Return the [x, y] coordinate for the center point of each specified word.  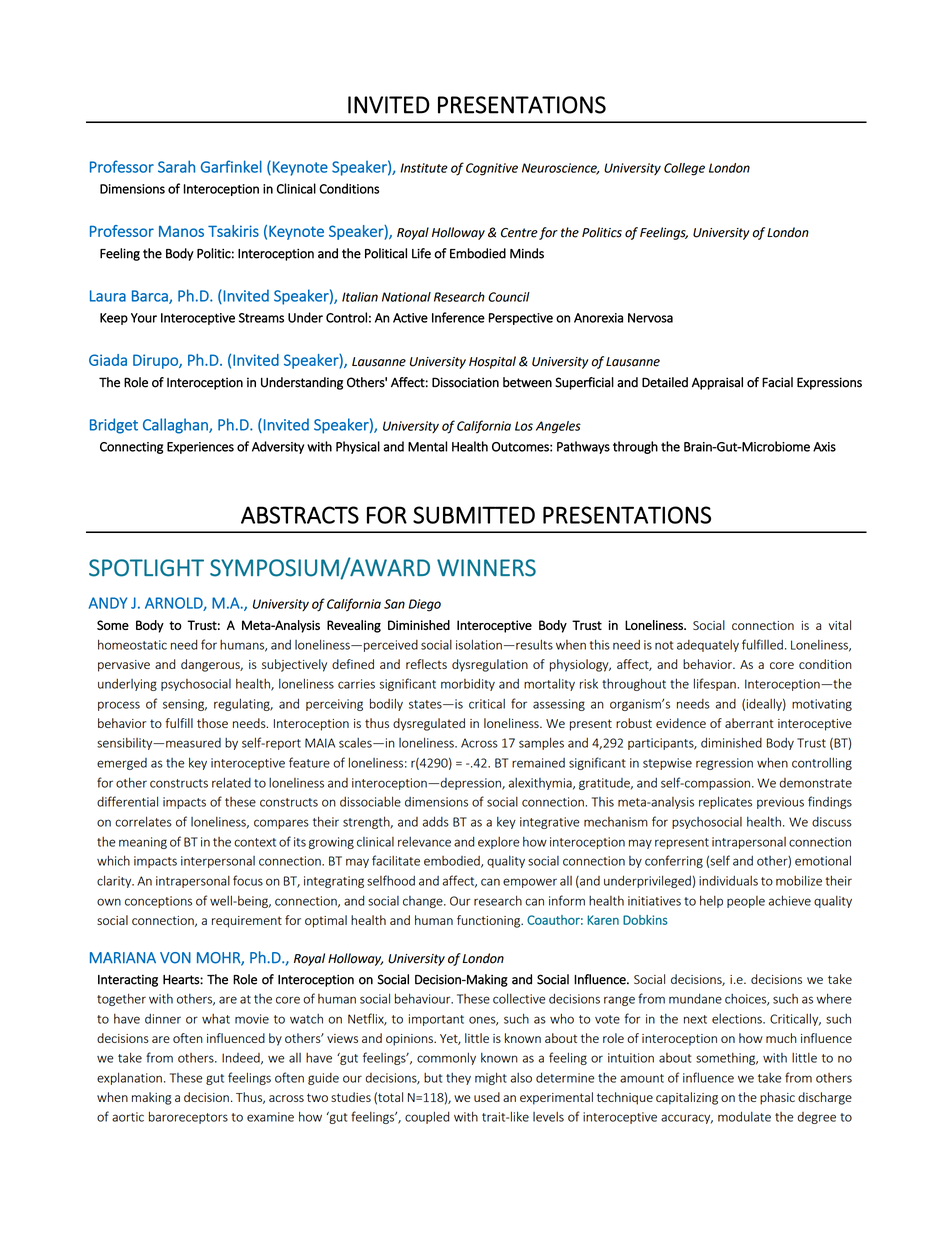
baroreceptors [188, 1117]
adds [435, 821]
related [231, 782]
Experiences [200, 448]
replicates [725, 802]
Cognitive [492, 169]
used [487, 1097]
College [684, 169]
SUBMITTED [474, 515]
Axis [824, 447]
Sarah [176, 166]
